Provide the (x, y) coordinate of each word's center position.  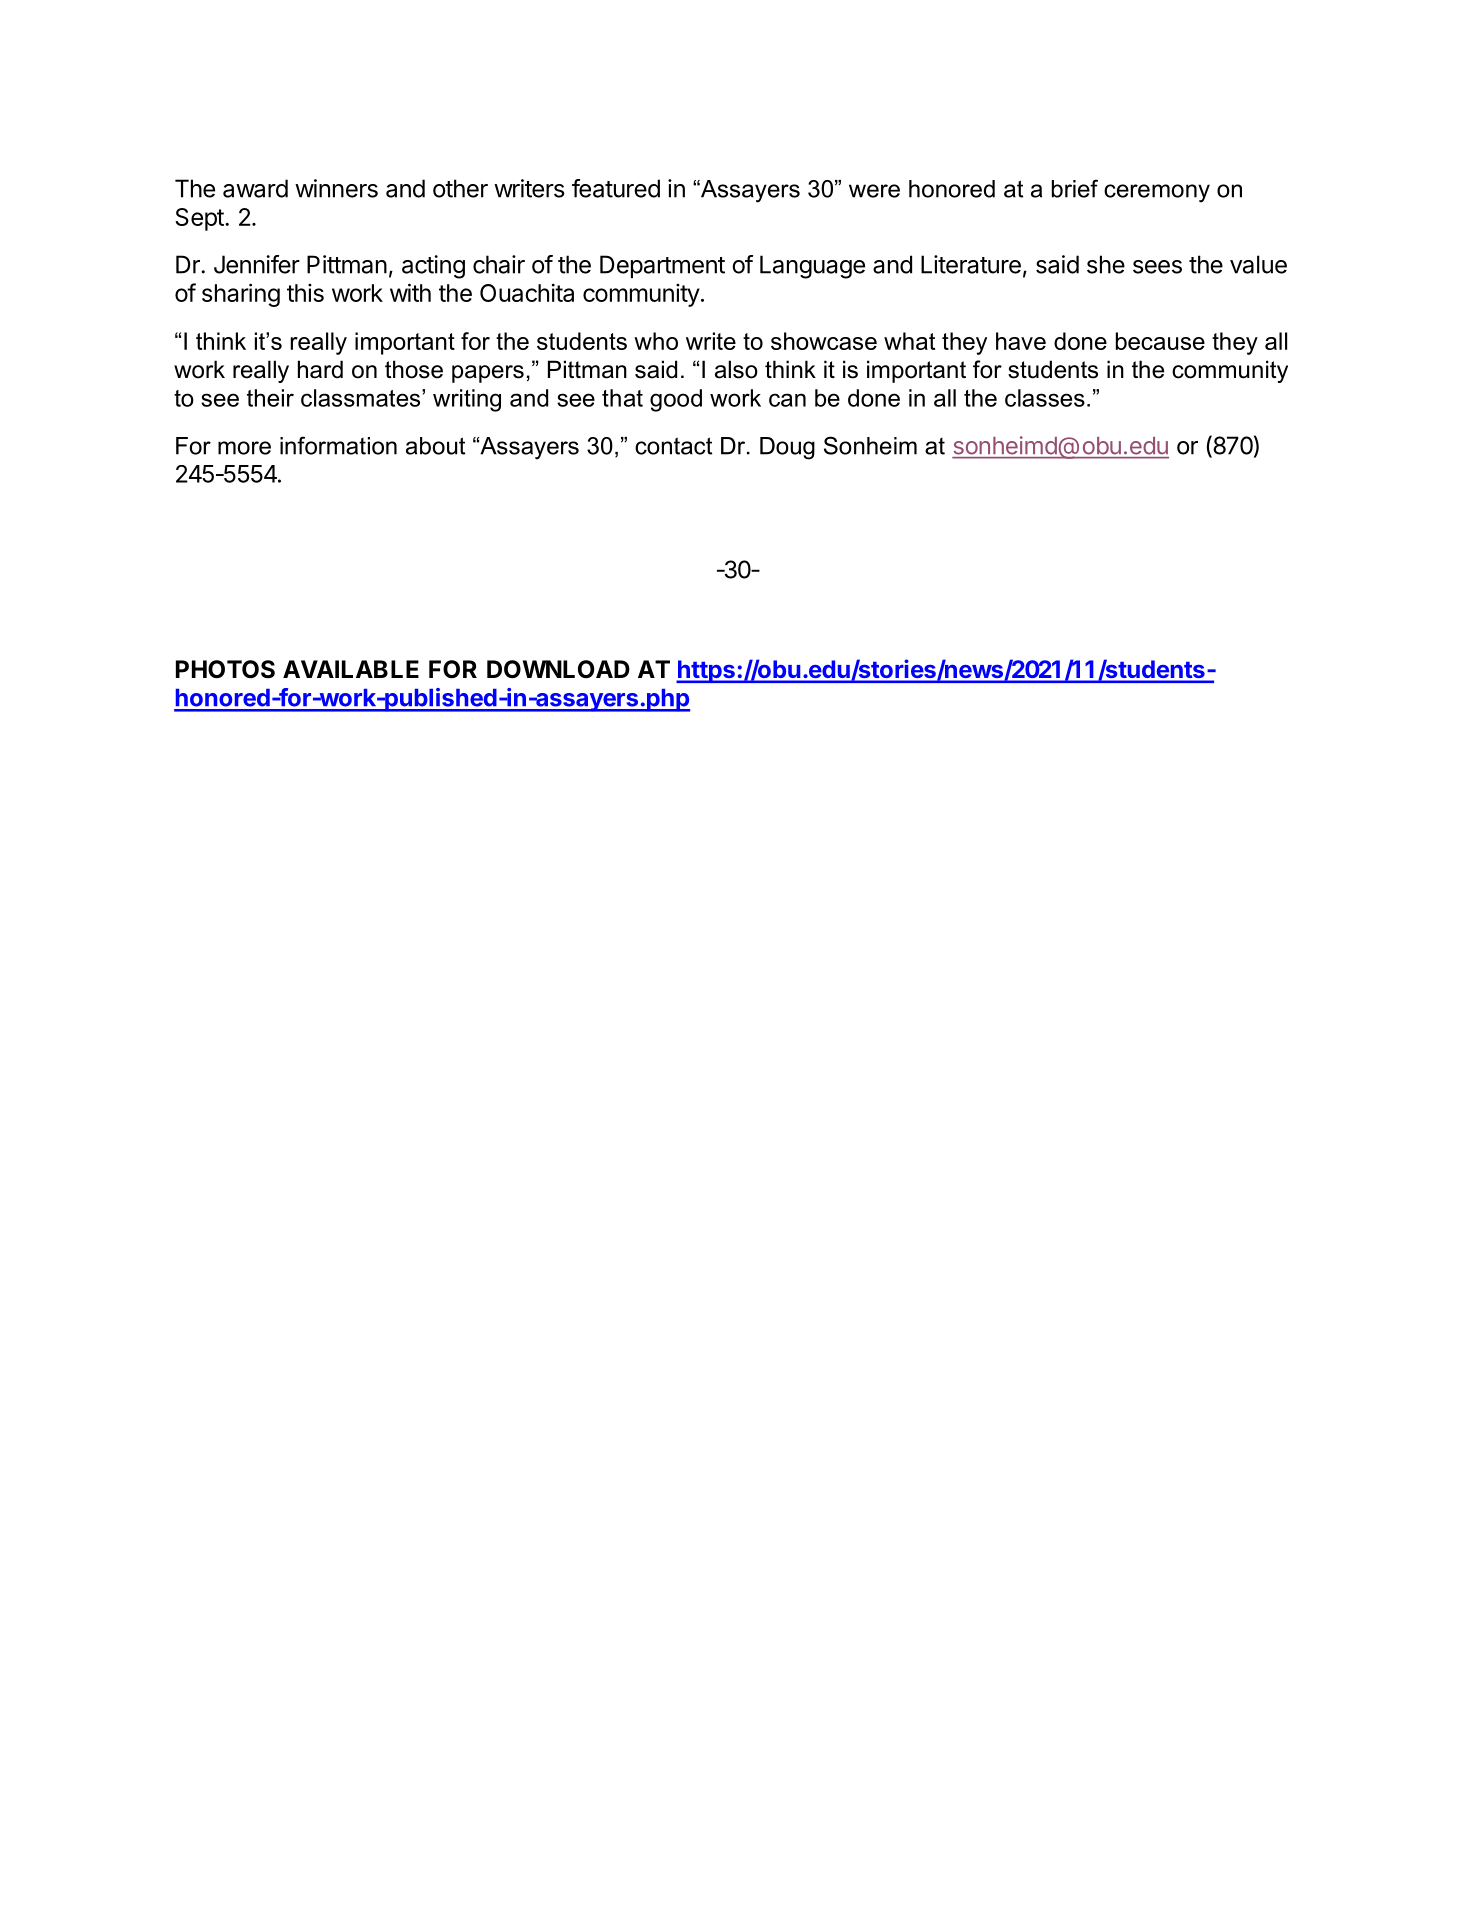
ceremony (1157, 193)
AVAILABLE (351, 669)
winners (336, 188)
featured (616, 188)
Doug (787, 448)
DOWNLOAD (558, 669)
